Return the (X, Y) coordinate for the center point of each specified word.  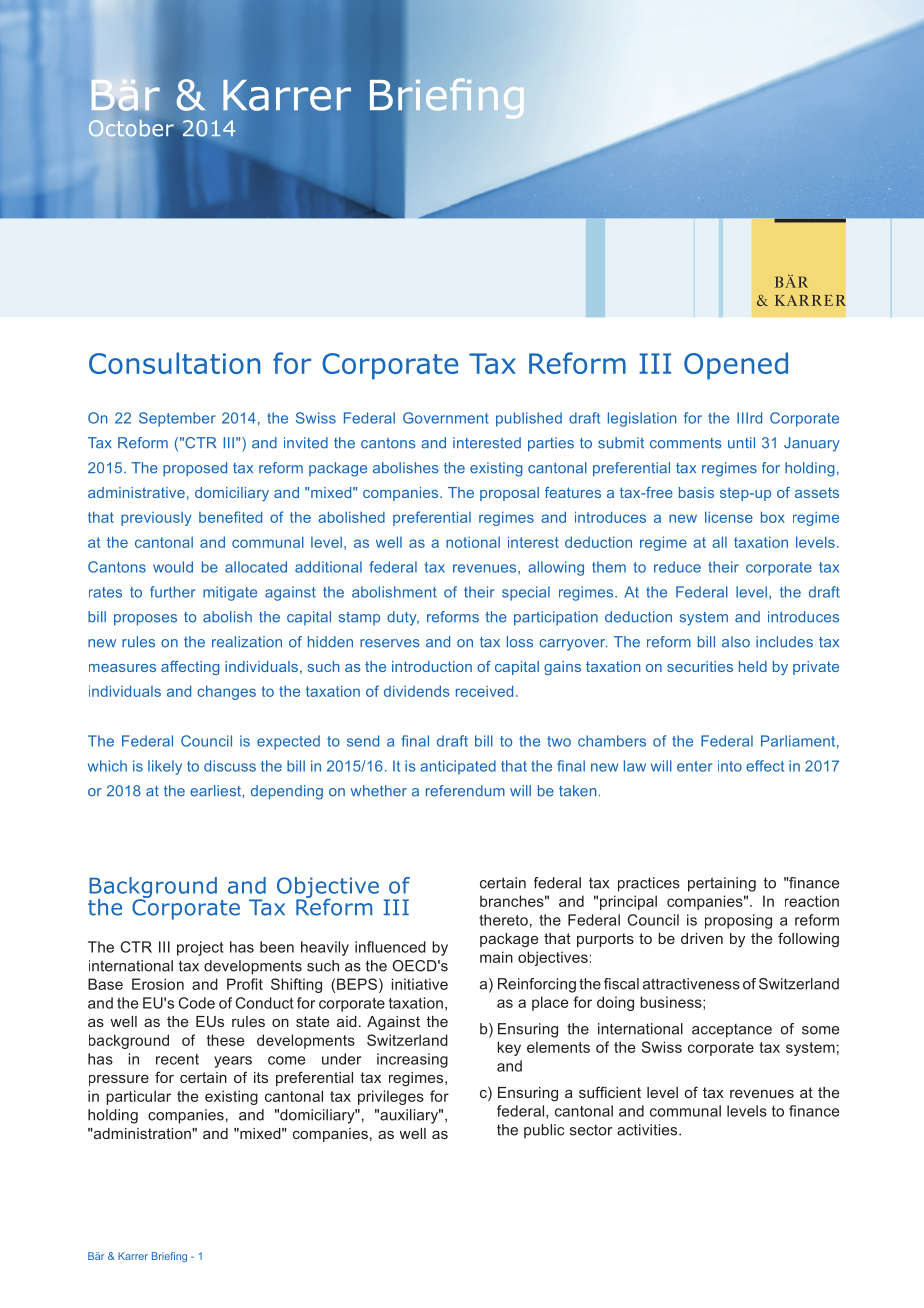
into (730, 766)
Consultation (174, 363)
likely (165, 767)
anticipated (458, 767)
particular (138, 1097)
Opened (736, 366)
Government (446, 418)
